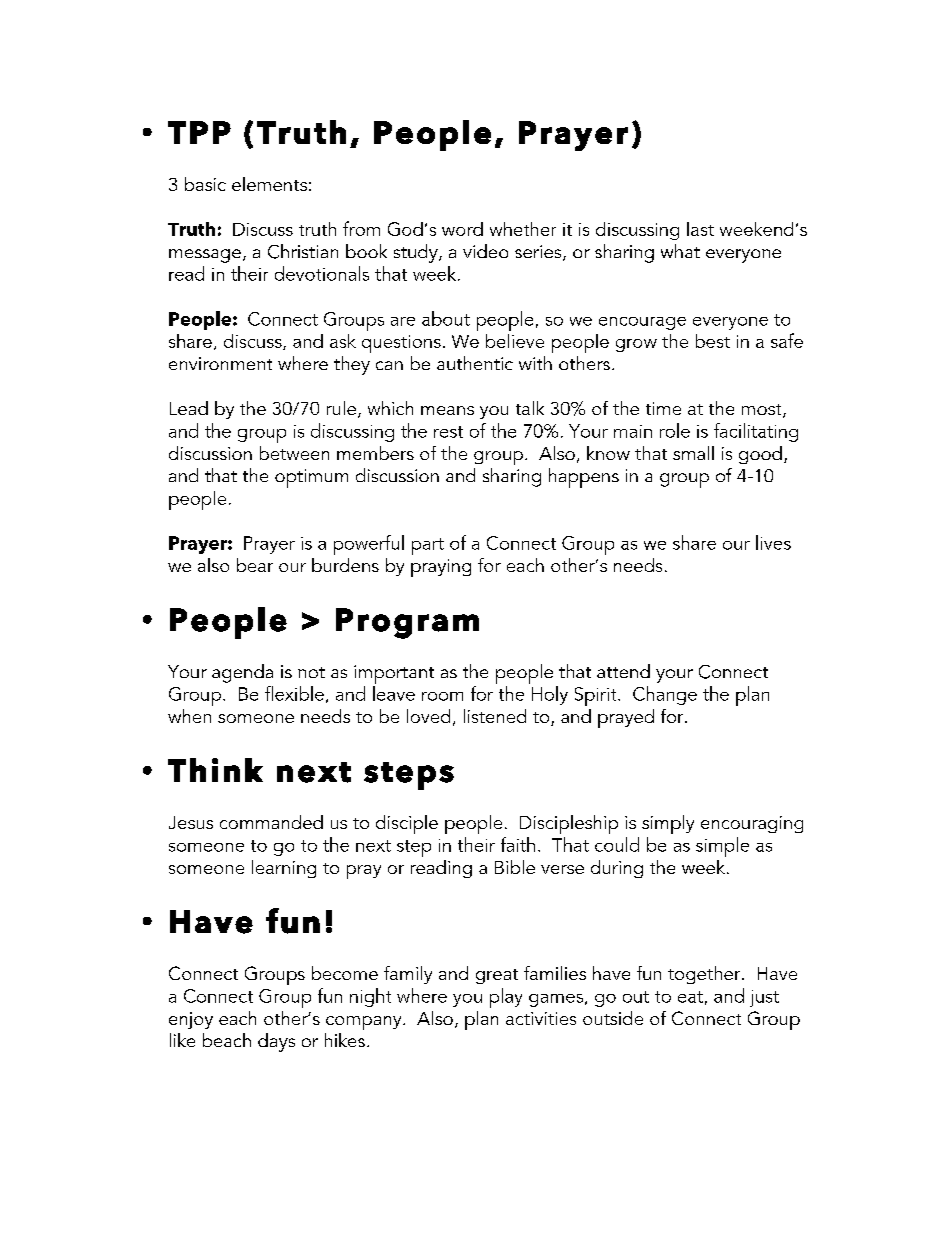 This screenshot has height=1233, width=952. I want to click on lives, so click(773, 542).
